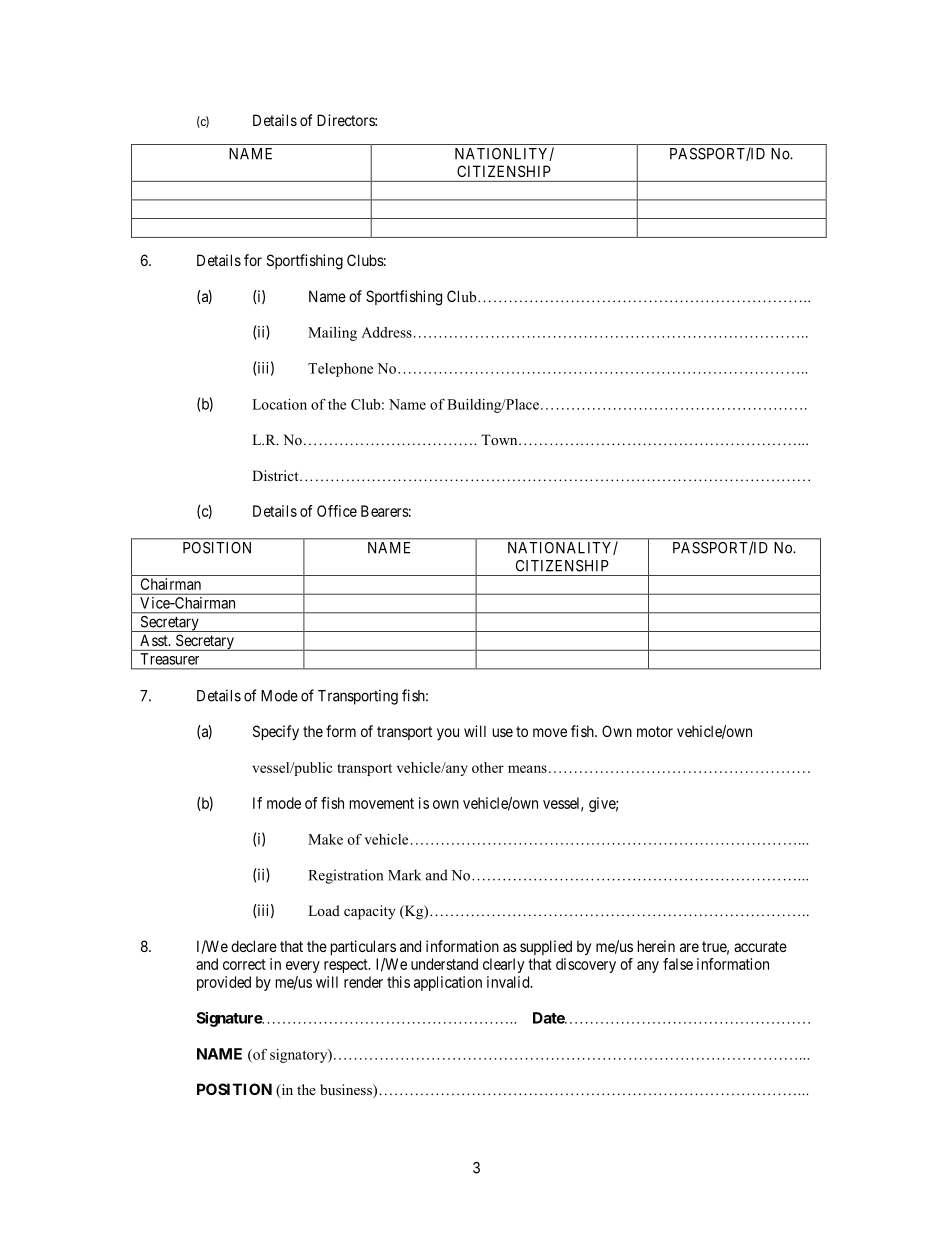 This image has height=1233, width=952. I want to click on Mailing, so click(332, 334).
